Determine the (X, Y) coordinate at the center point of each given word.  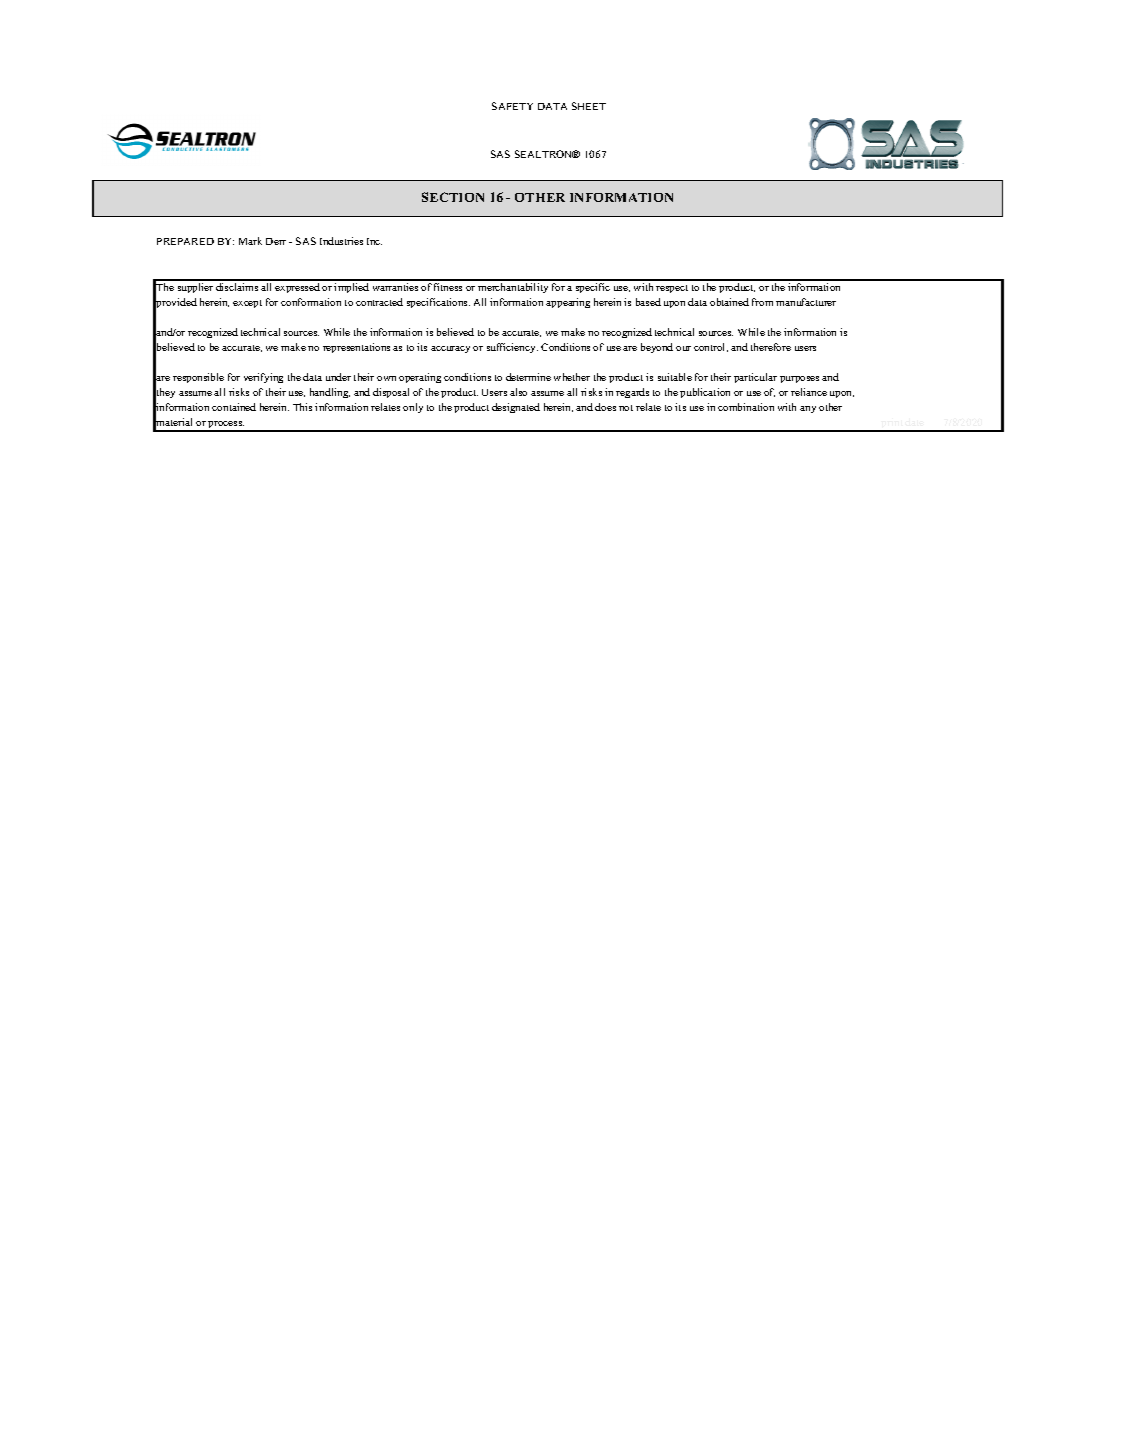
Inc (374, 241)
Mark (250, 241)
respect (672, 289)
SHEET (589, 106)
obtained (729, 302)
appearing (568, 303)
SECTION (453, 197)
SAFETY (512, 106)
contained (234, 407)
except (247, 304)
